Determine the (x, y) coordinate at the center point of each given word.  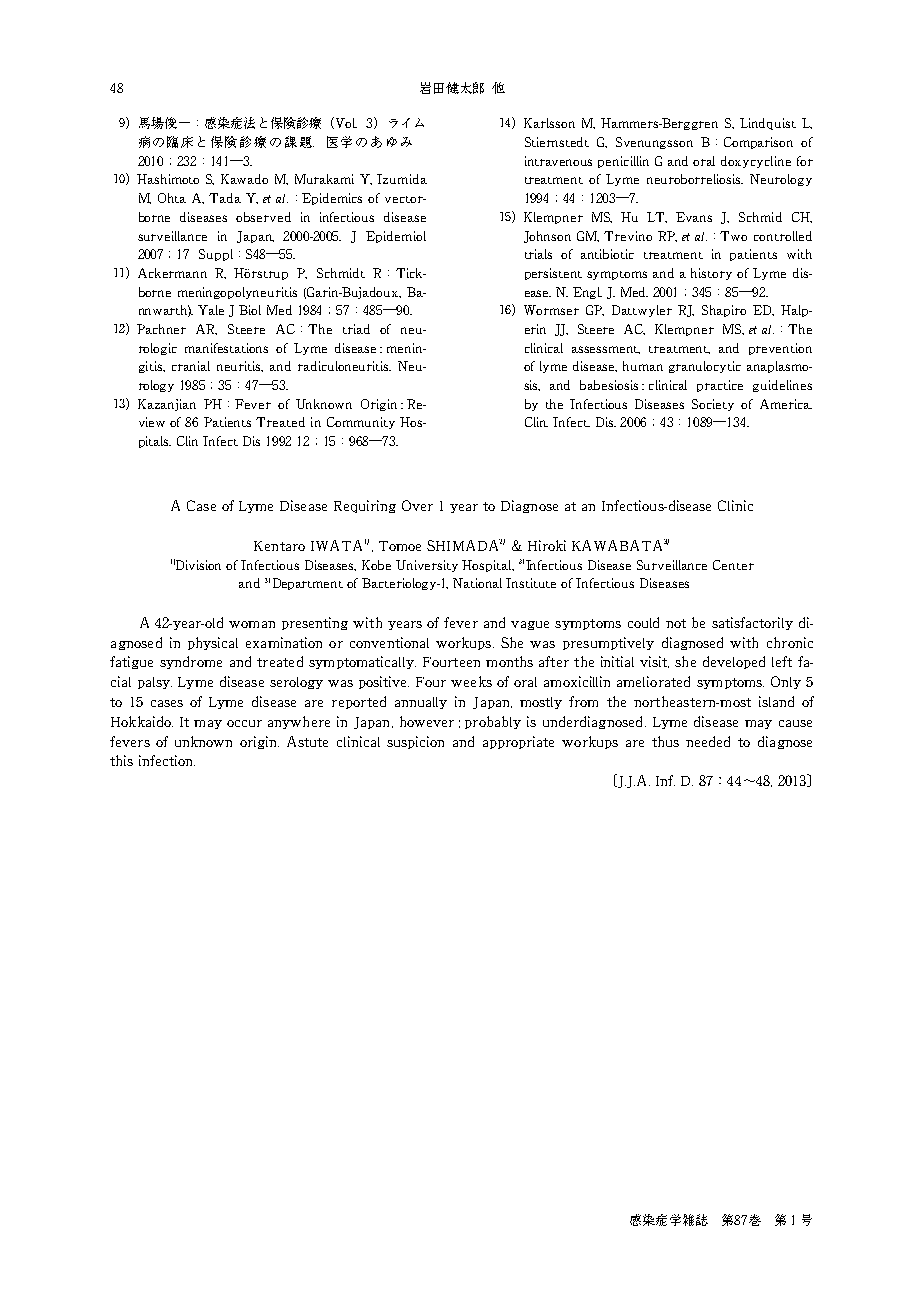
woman (252, 624)
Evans (694, 217)
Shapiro (724, 311)
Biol (250, 310)
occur (244, 723)
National (477, 583)
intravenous (558, 161)
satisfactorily (752, 623)
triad (356, 329)
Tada (225, 198)
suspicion (415, 742)
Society (713, 405)
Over (417, 505)
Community (361, 423)
